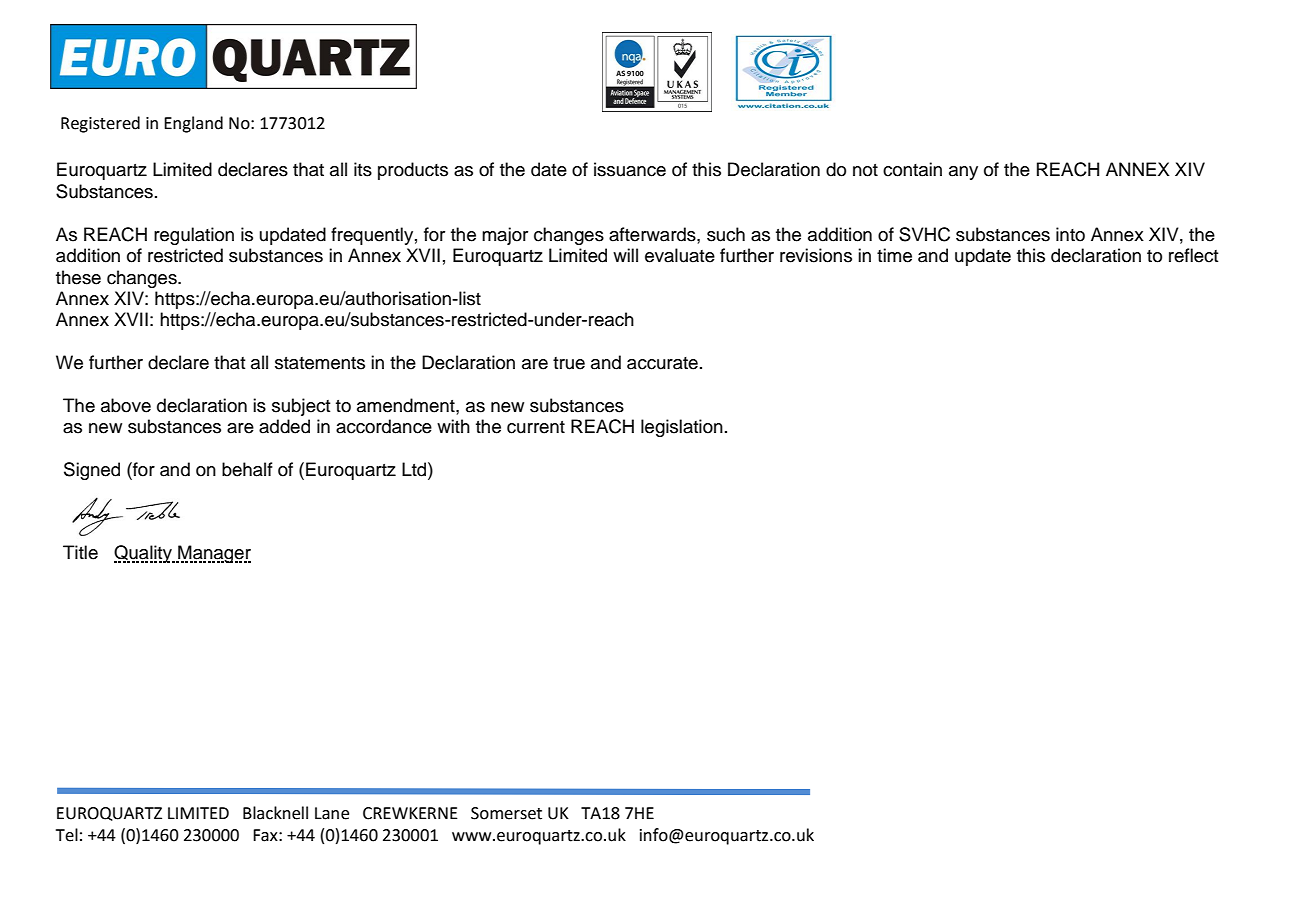  I want to click on England, so click(193, 124).
